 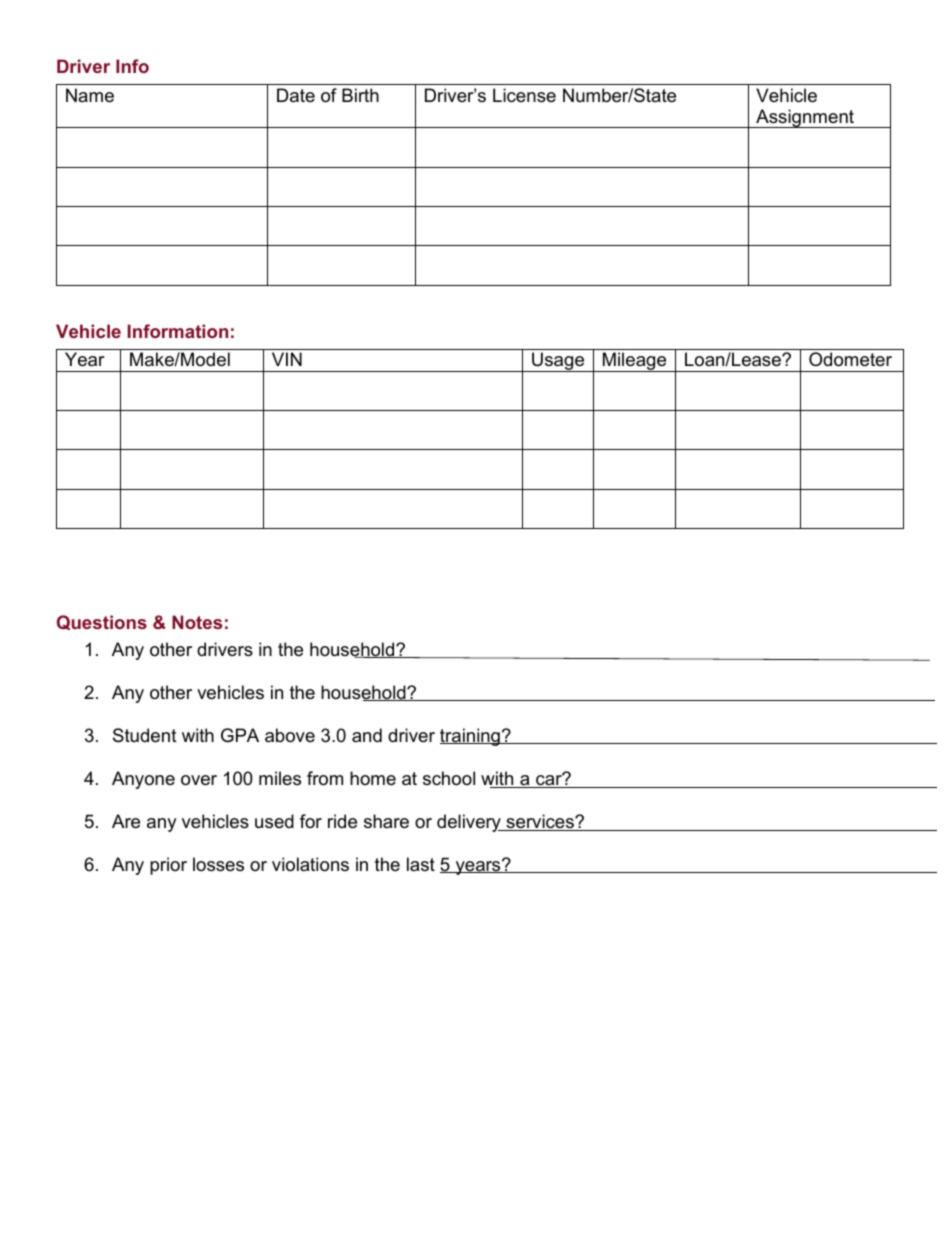 What do you see at coordinates (471, 737) in the page?
I see `training` at bounding box center [471, 737].
